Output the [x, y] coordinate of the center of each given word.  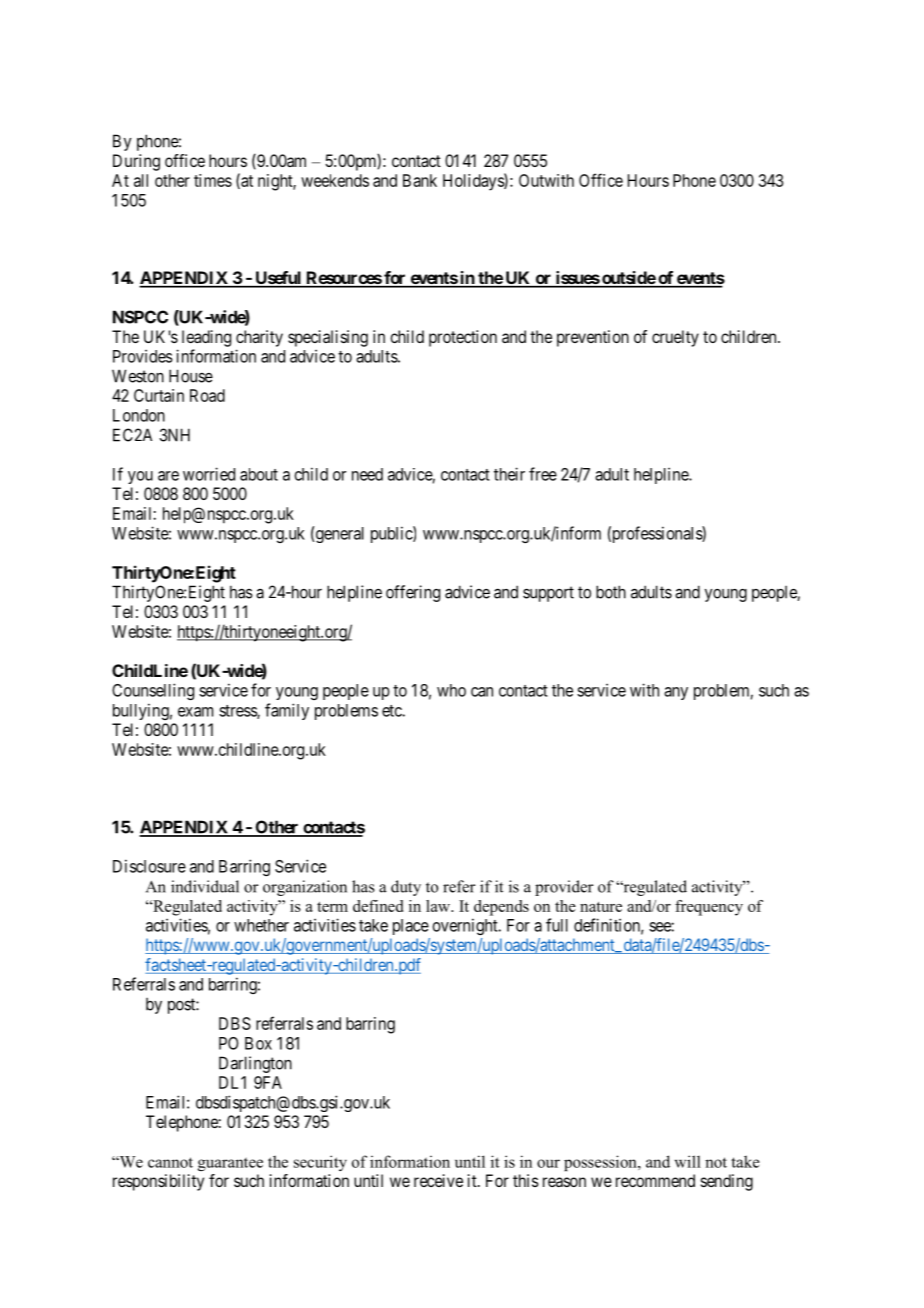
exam [195, 712]
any [676, 693]
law [439, 906]
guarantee [230, 1164]
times [213, 180]
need [367, 474]
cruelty [675, 338]
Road [207, 395]
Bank [420, 180]
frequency [709, 908]
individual [205, 886]
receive [438, 1180]
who [451, 690]
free [543, 474]
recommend [655, 1180]
